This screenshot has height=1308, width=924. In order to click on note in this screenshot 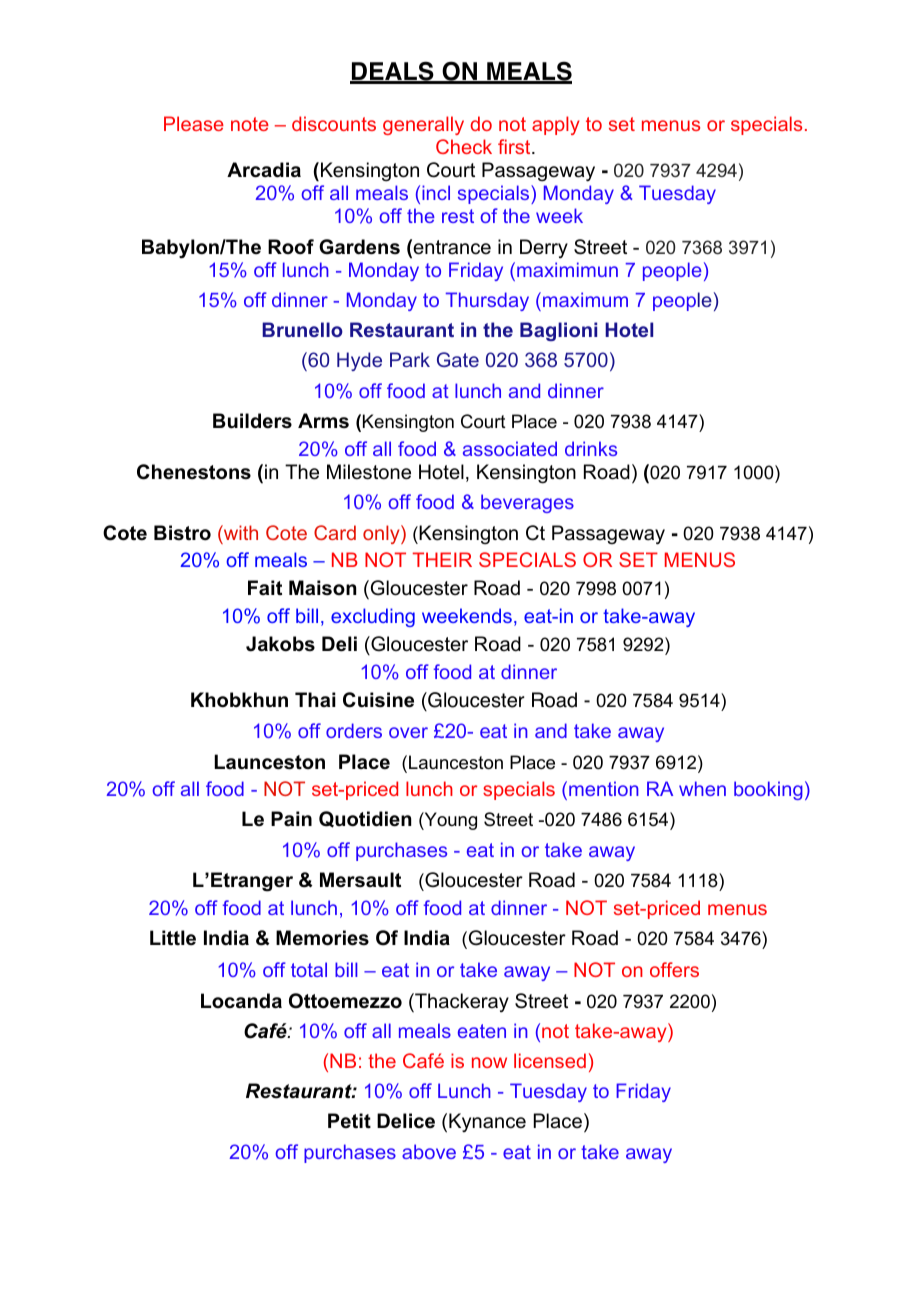, I will do `click(250, 124)`.
